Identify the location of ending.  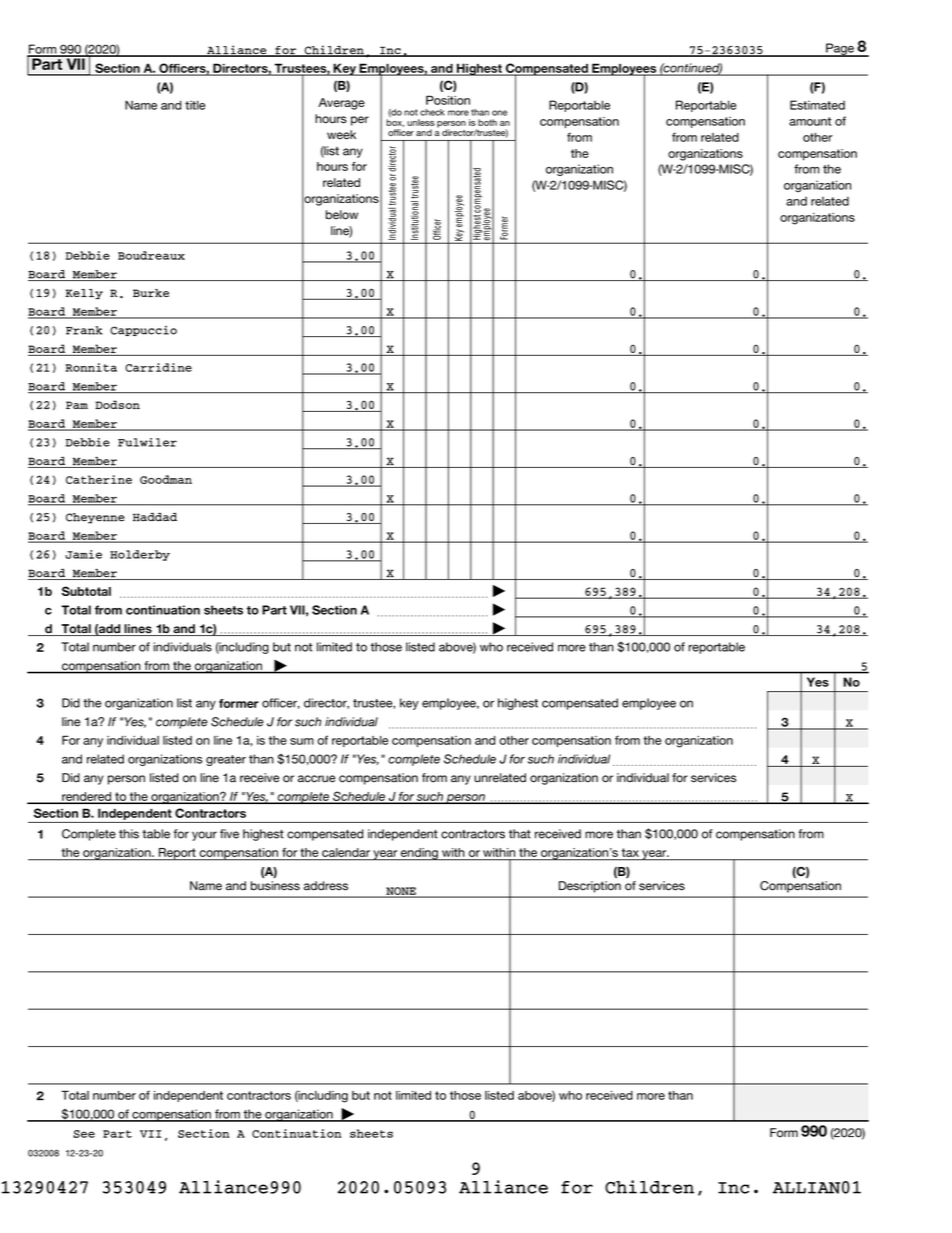
(419, 854).
